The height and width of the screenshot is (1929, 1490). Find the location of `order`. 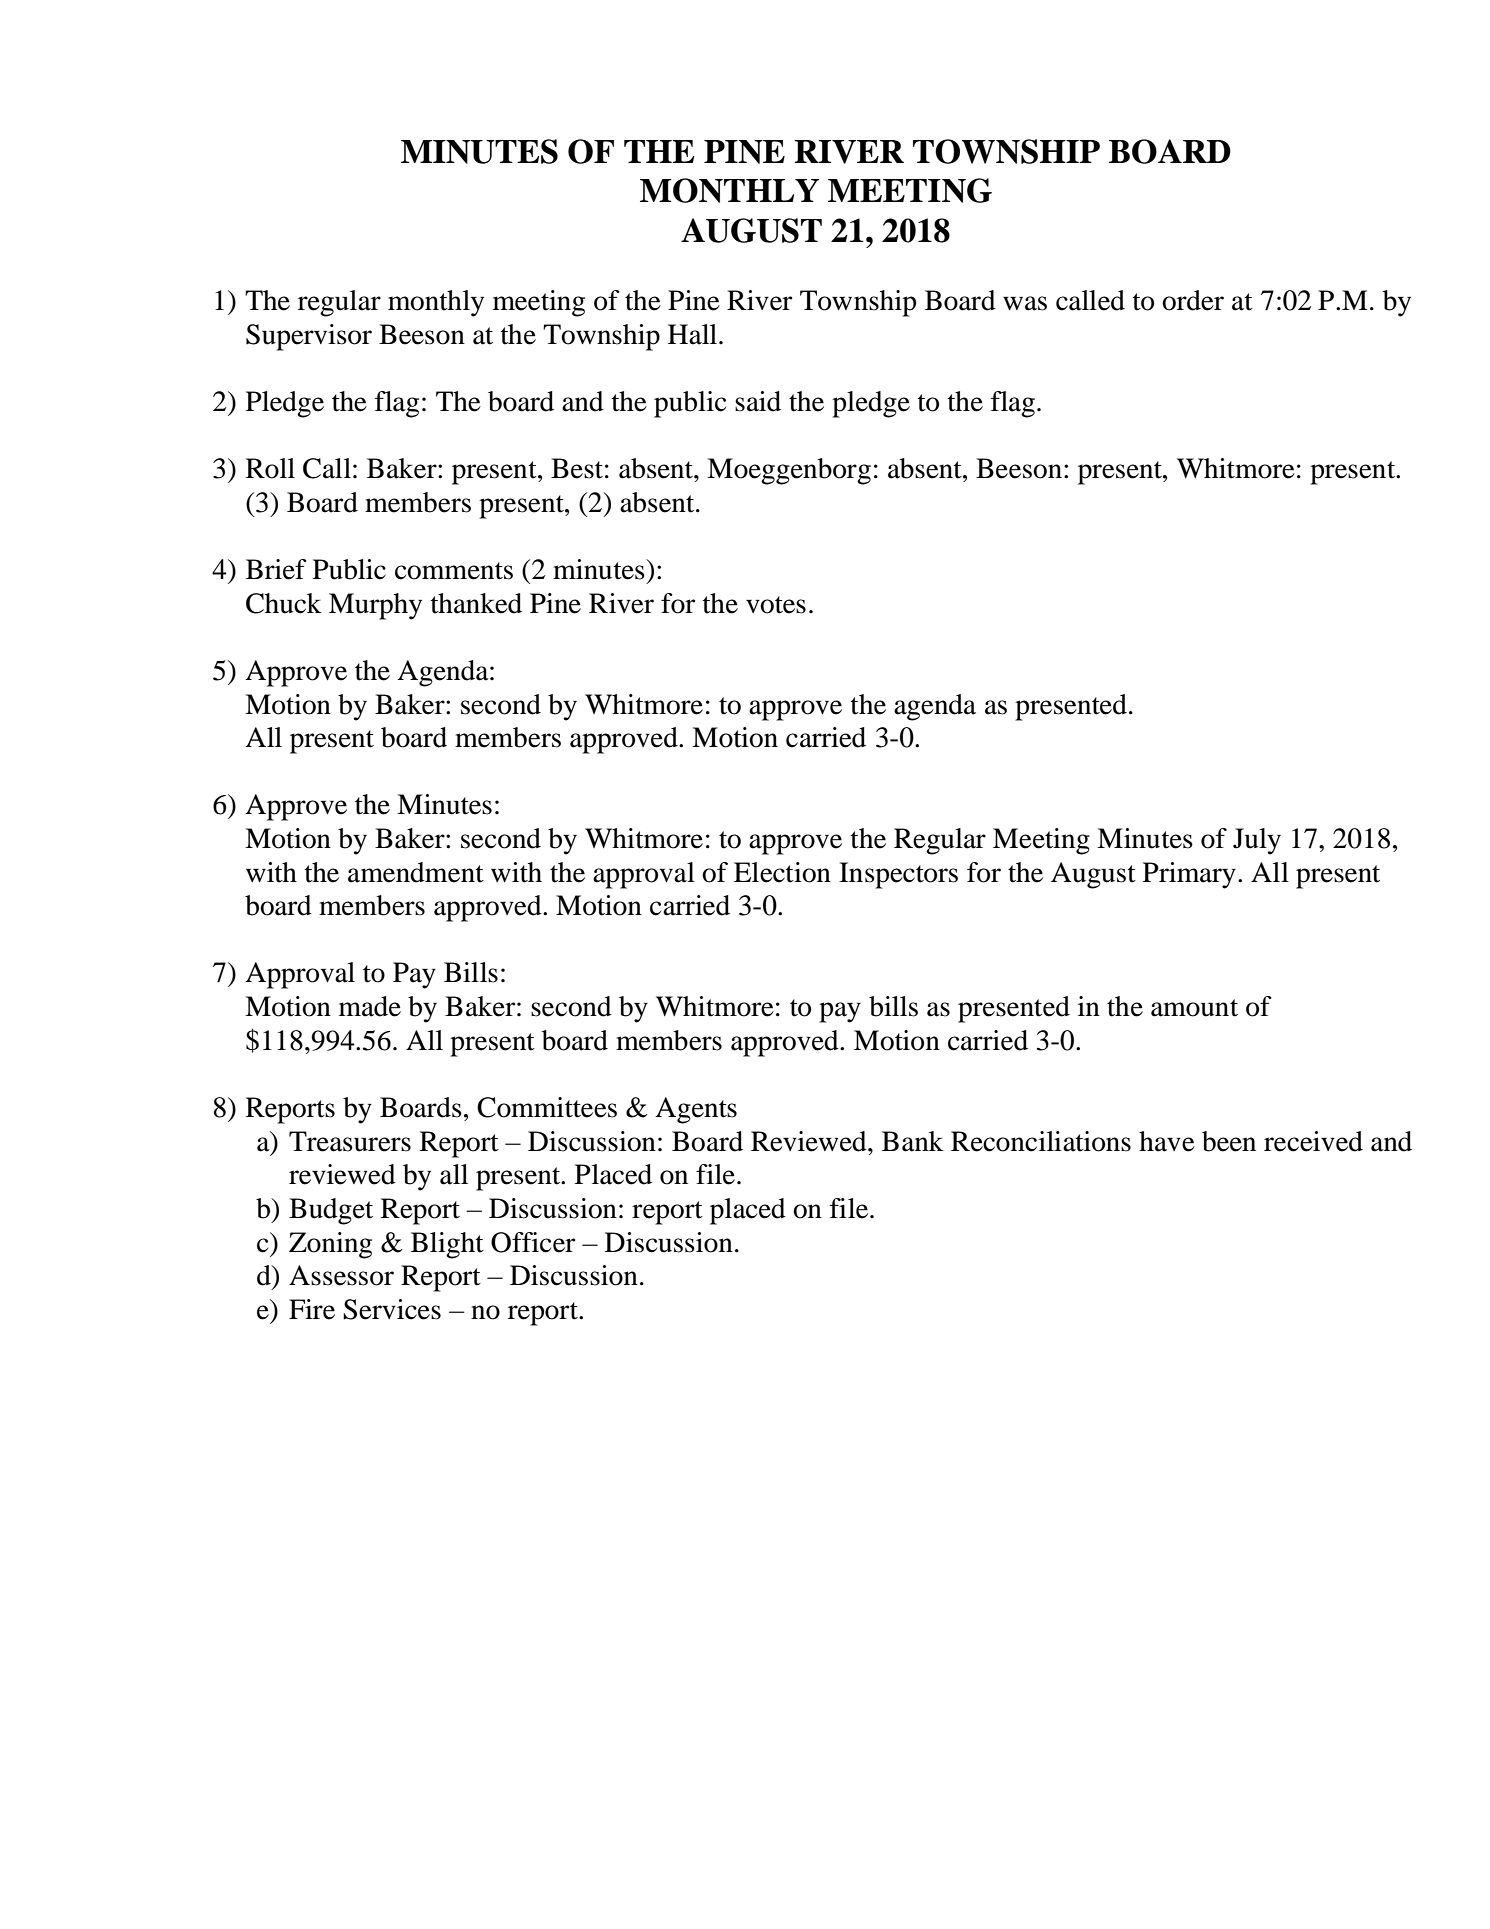

order is located at coordinates (1193, 300).
